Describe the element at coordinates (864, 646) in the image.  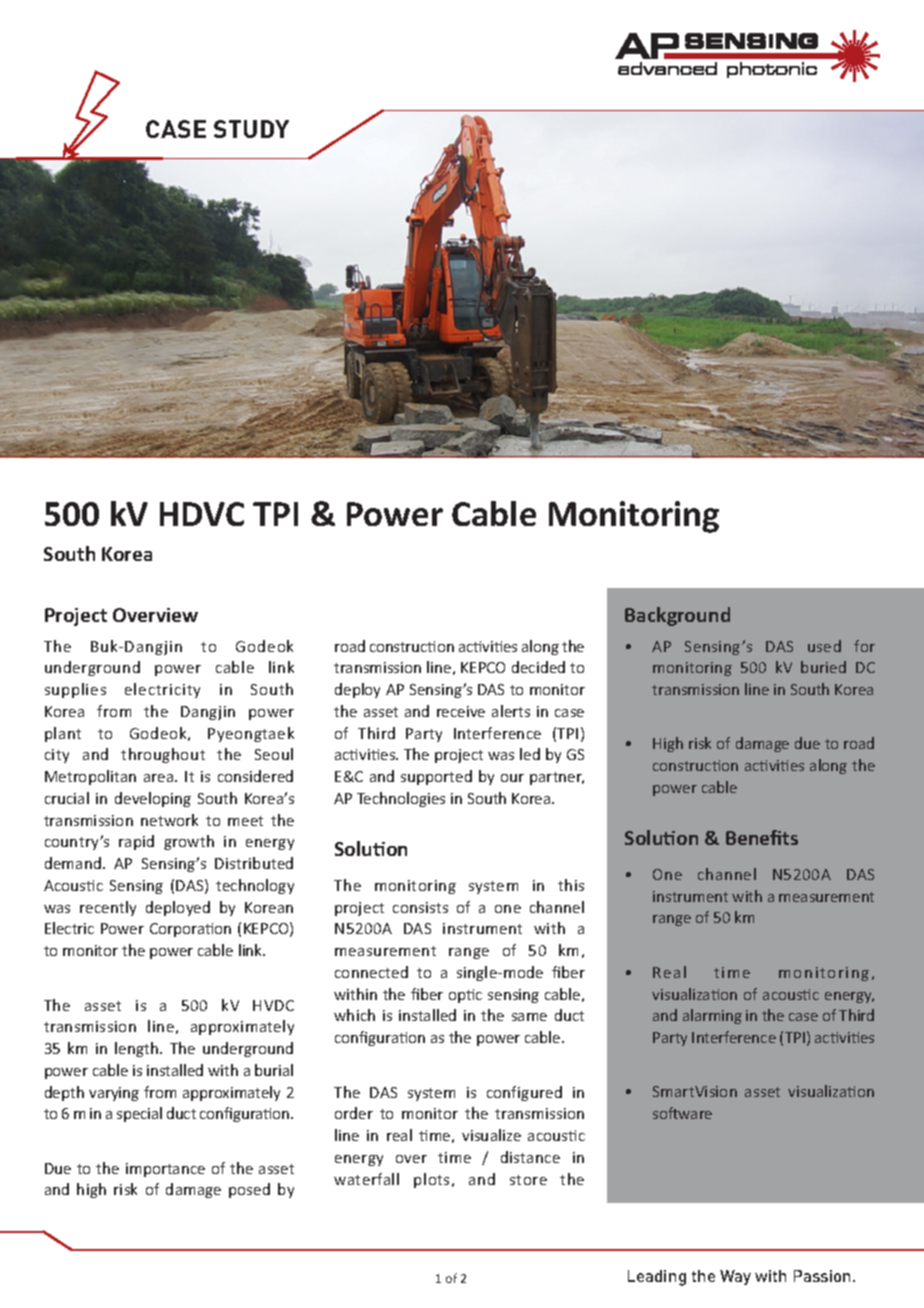
I see `for` at that location.
